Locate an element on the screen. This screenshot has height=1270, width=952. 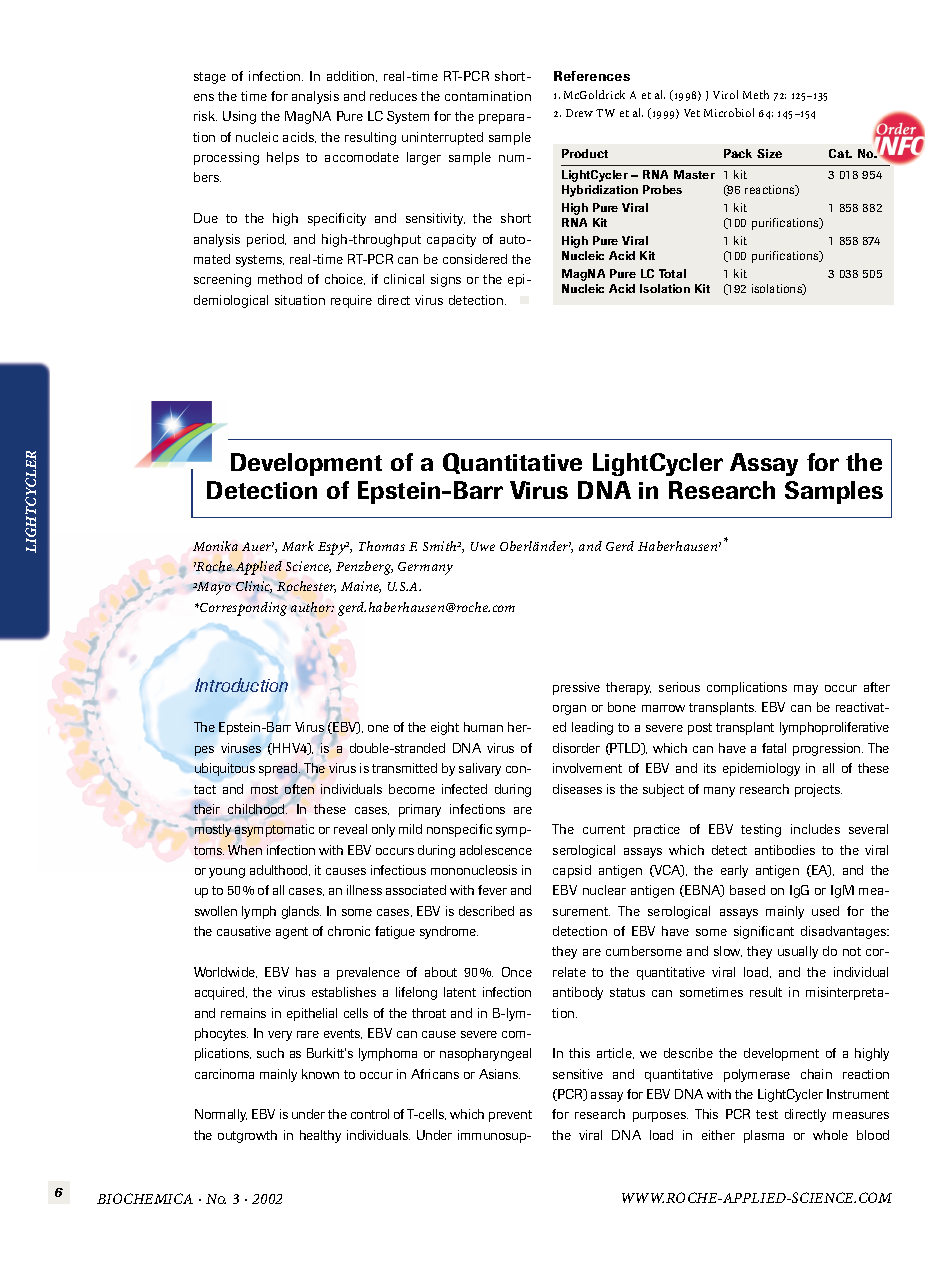
Uwe is located at coordinates (483, 546).
